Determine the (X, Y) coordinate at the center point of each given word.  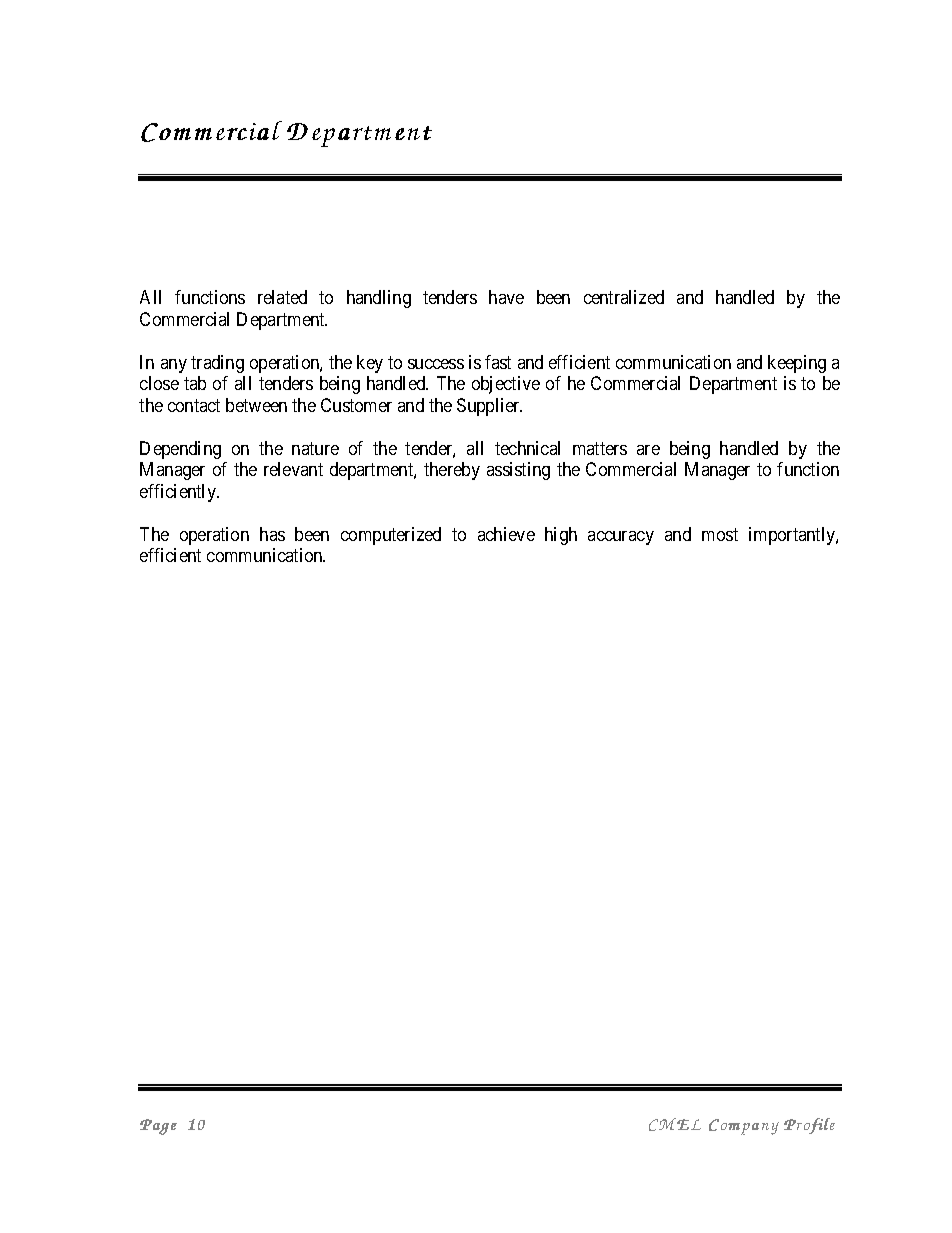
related (282, 297)
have (506, 297)
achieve (506, 534)
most (720, 534)
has (272, 534)
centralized (624, 297)
